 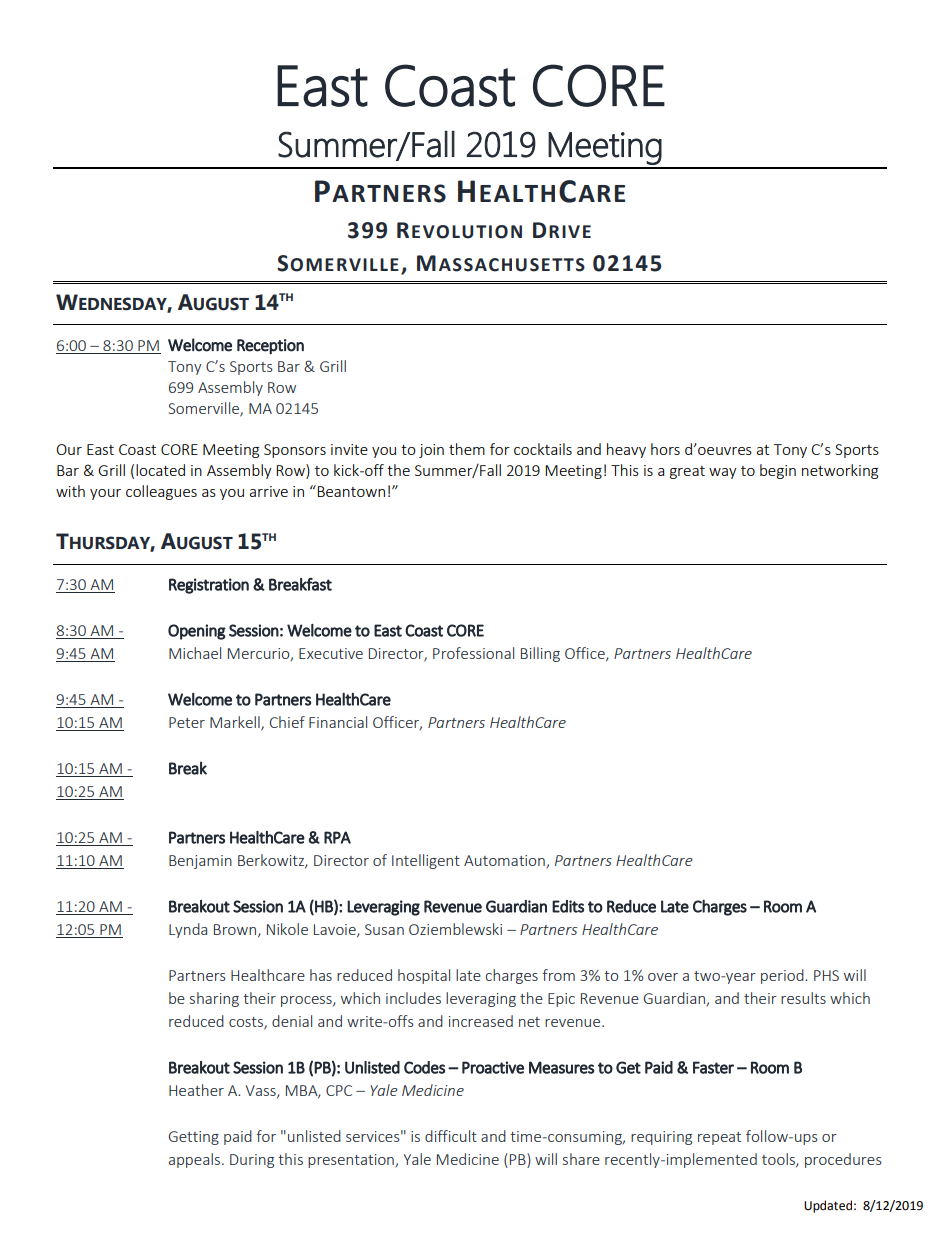 What do you see at coordinates (473, 653) in the screenshot?
I see `Professional` at bounding box center [473, 653].
